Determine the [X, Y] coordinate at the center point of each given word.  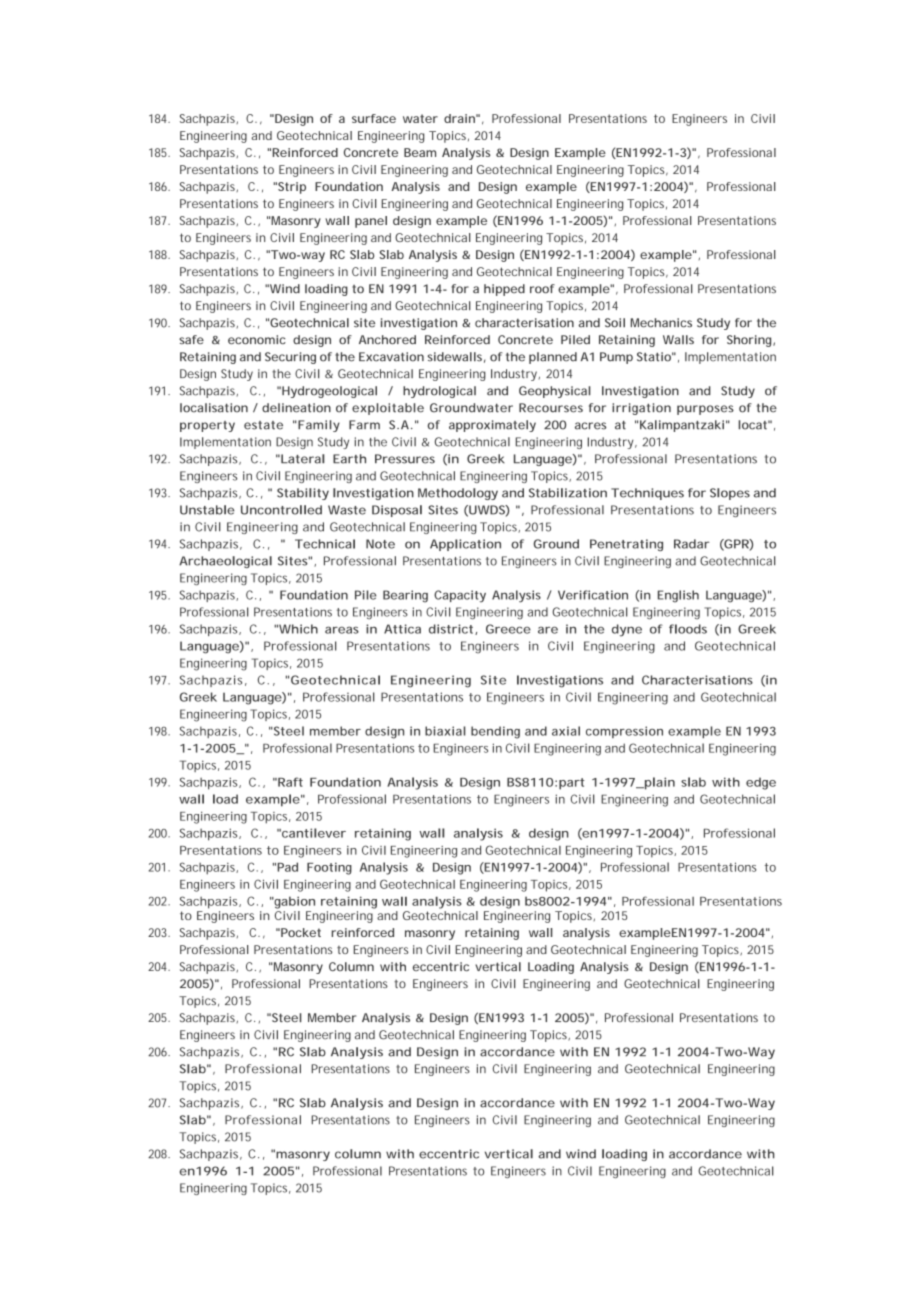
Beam [420, 152]
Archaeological [225, 562]
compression [624, 732]
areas [342, 630]
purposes [705, 410]
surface [374, 118]
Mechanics [661, 323]
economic [257, 339]
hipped [504, 290]
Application [465, 545]
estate [263, 425]
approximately [492, 426]
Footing [329, 868]
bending [495, 732]
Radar [692, 544]
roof [542, 289]
